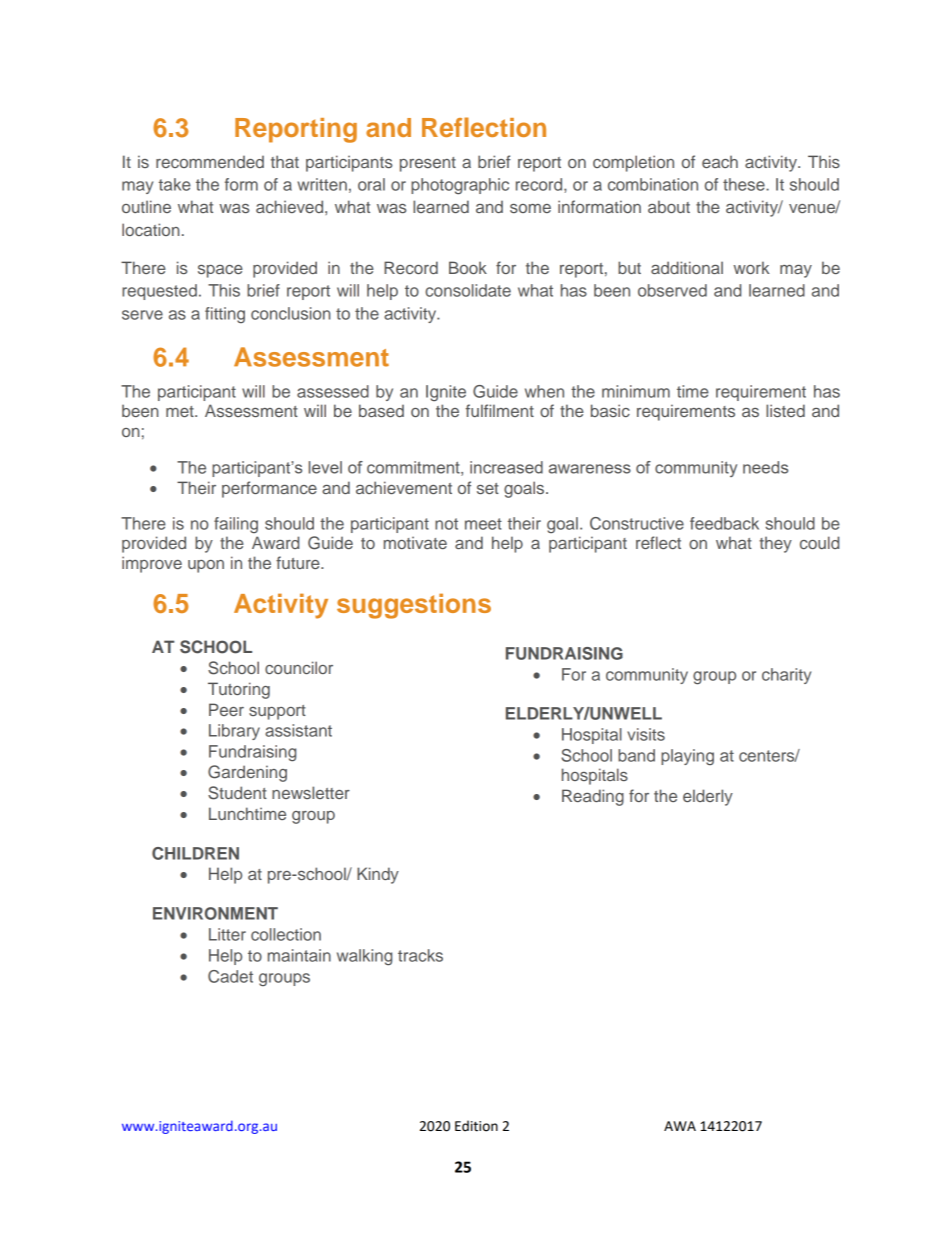  What do you see at coordinates (476, 1126) in the screenshot?
I see `Edition` at bounding box center [476, 1126].
